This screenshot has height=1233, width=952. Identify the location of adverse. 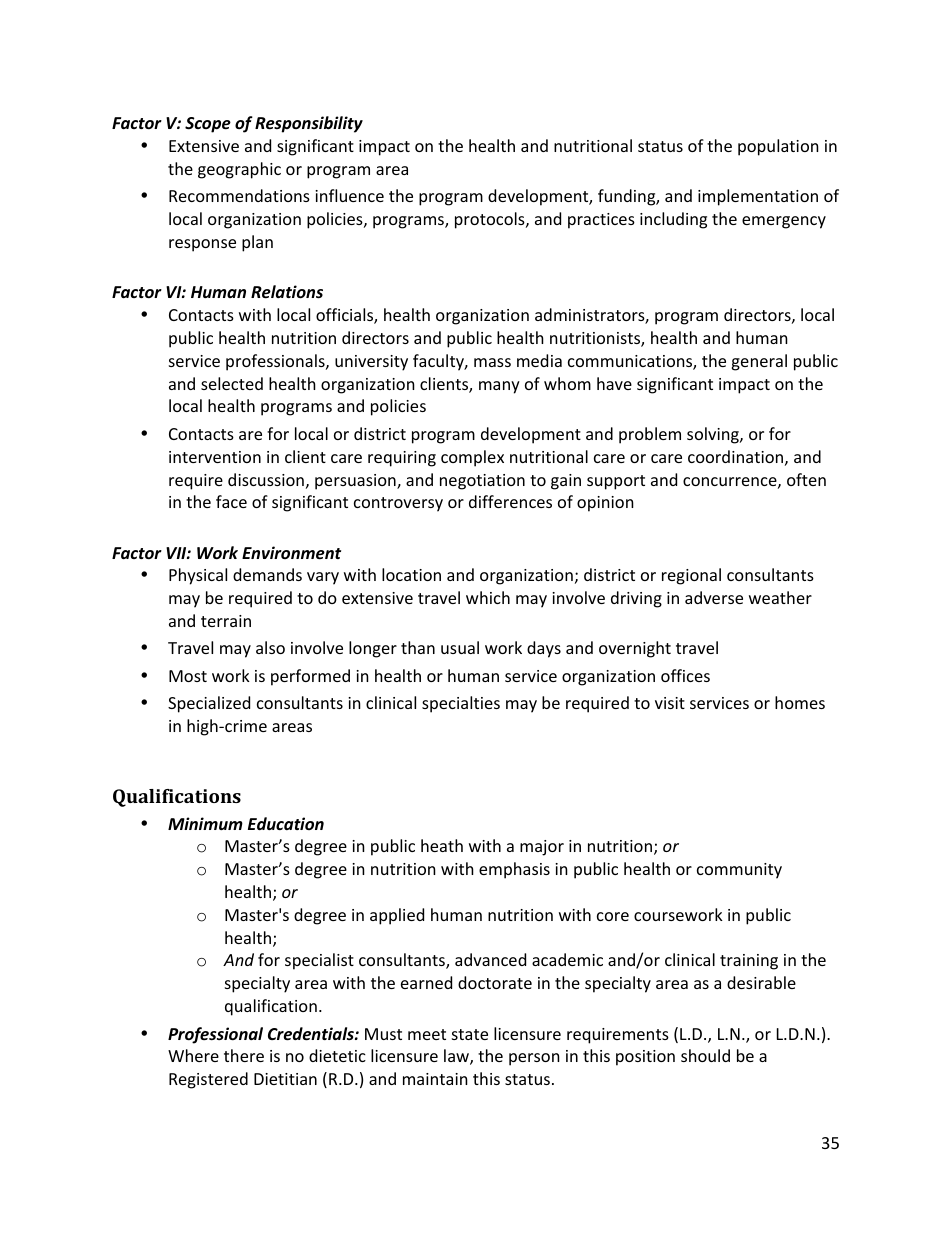
(714, 597).
